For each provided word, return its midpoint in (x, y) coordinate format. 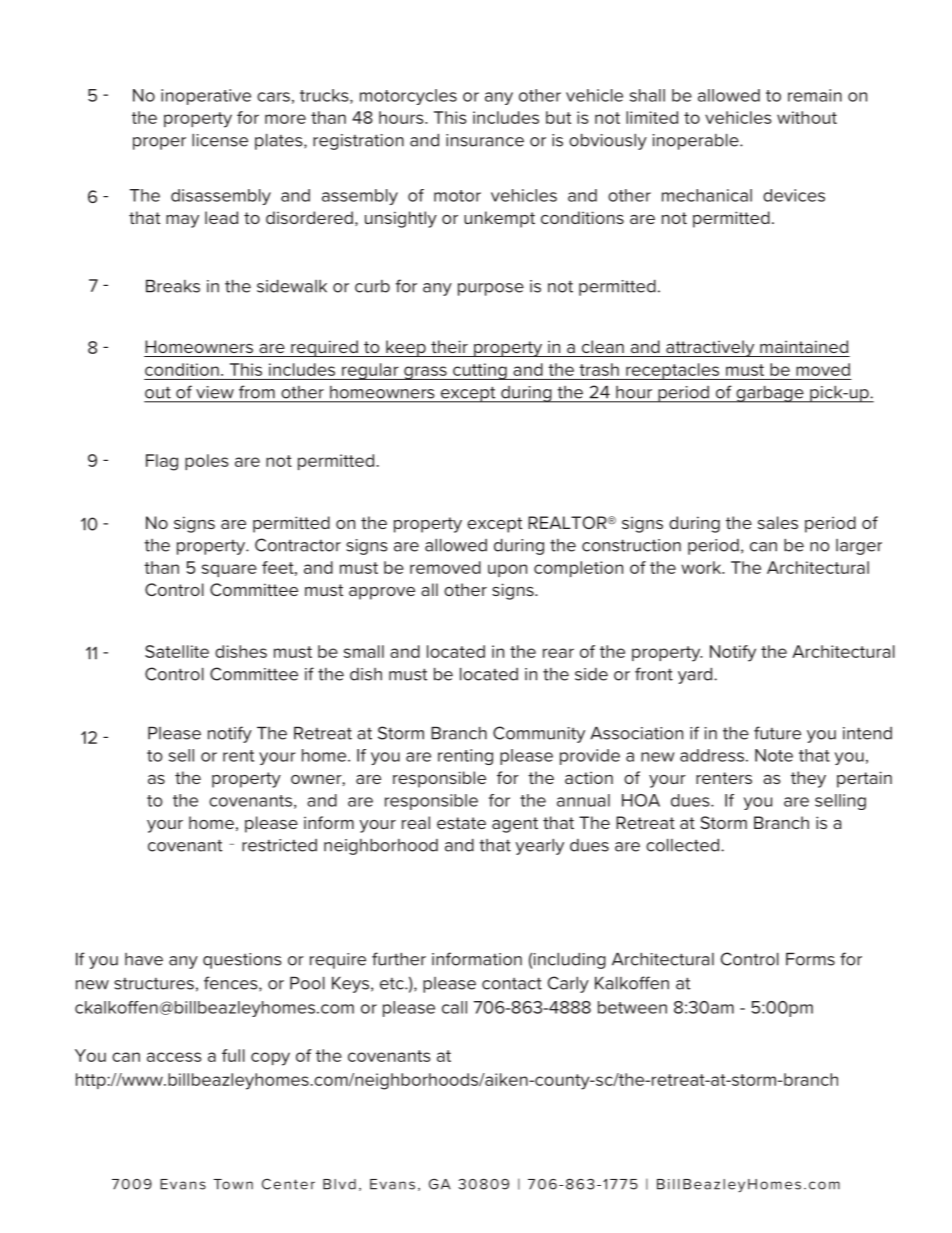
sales (778, 522)
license (220, 140)
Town (233, 1184)
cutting (480, 371)
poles (207, 462)
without (807, 117)
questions (242, 961)
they (808, 779)
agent (515, 825)
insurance (485, 140)
